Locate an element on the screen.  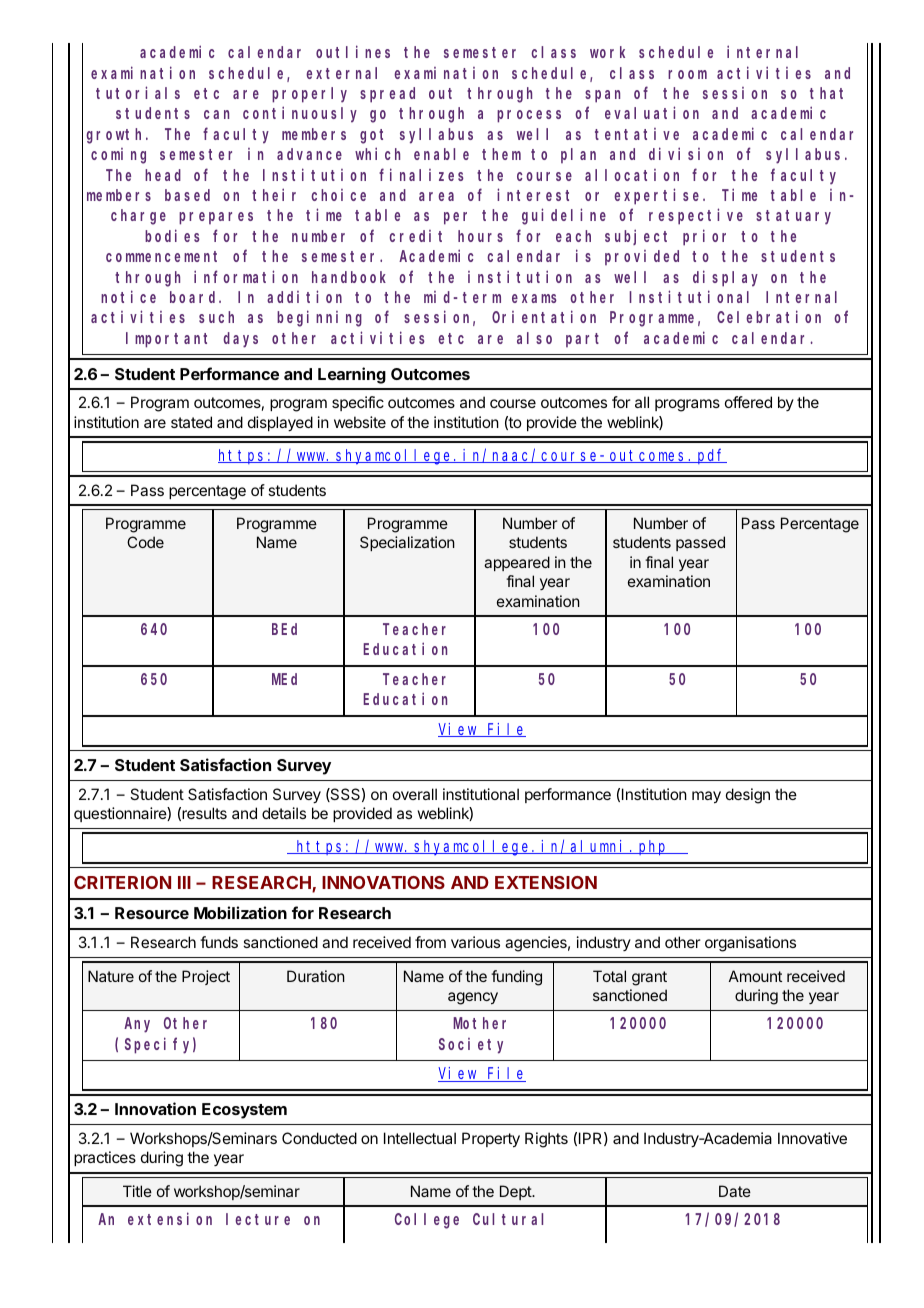
Title is located at coordinates (137, 1191).
